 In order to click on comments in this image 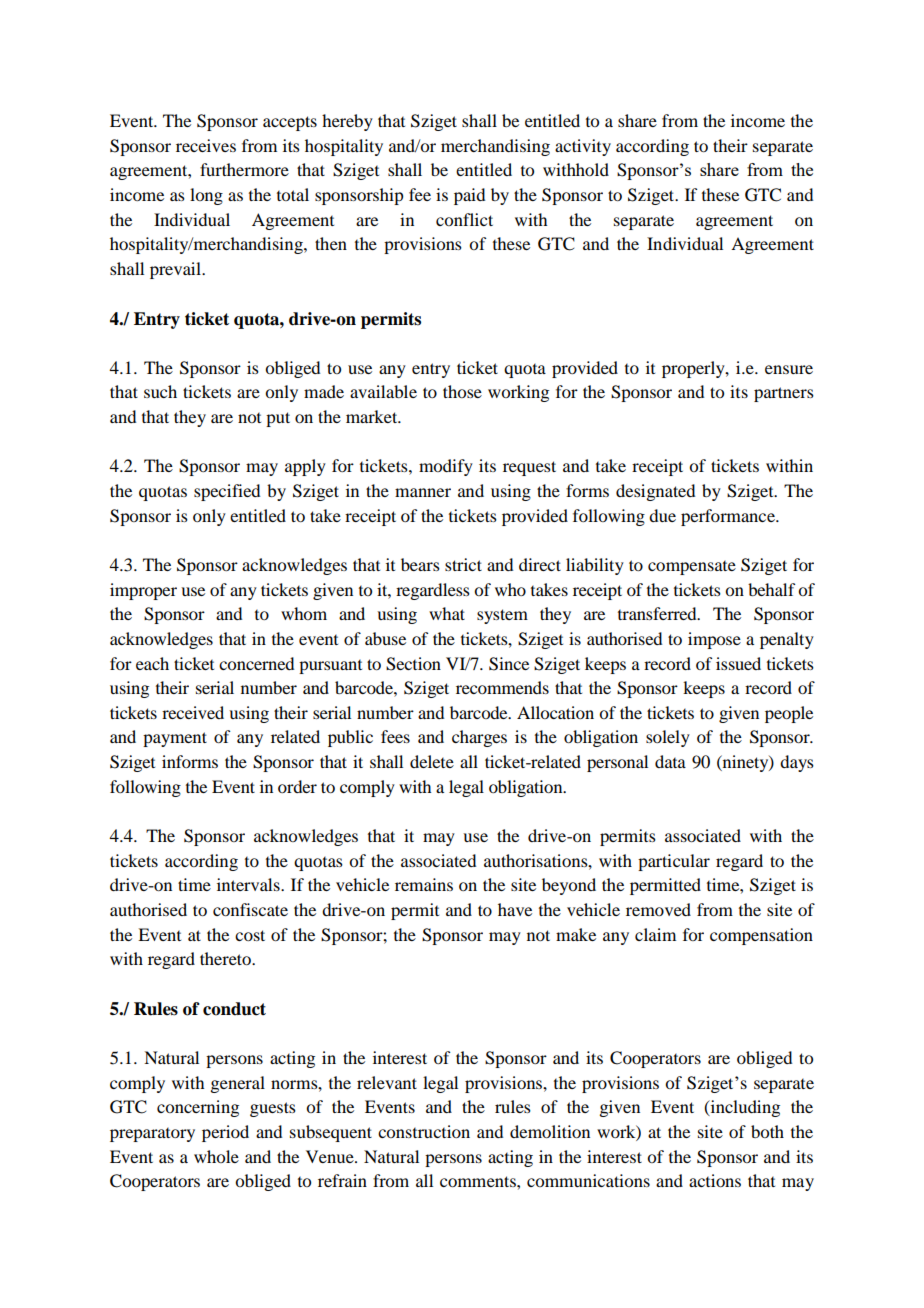, I will do `click(479, 1181)`.
